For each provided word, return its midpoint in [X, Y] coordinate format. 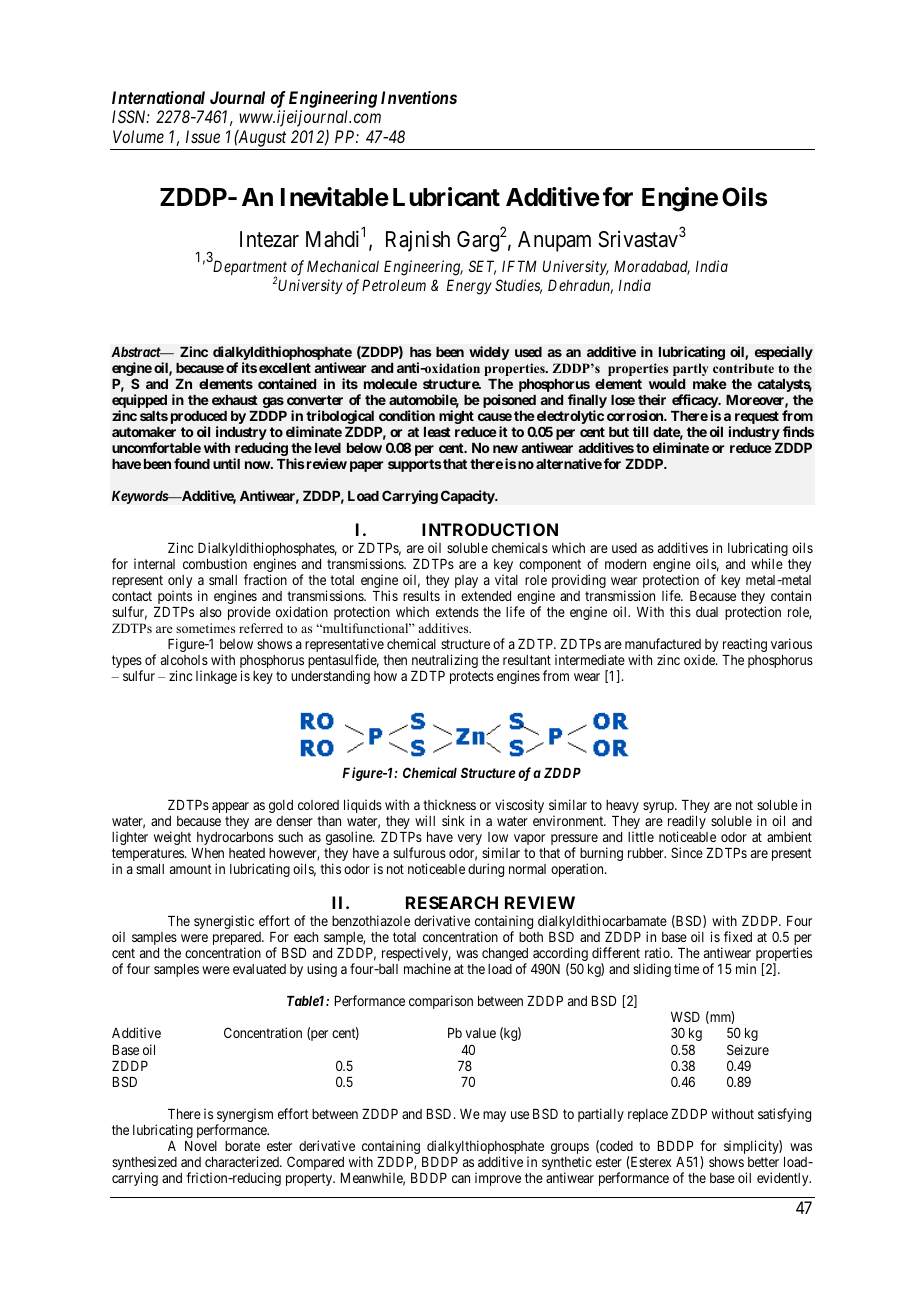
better [763, 1162]
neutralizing [445, 661]
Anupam [554, 241]
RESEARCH [452, 902]
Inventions [419, 97]
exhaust [235, 400]
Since [687, 852]
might [456, 417]
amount [191, 869]
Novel [201, 1146]
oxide [700, 659]
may [494, 1116]
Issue [203, 136]
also [211, 612]
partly [691, 369]
